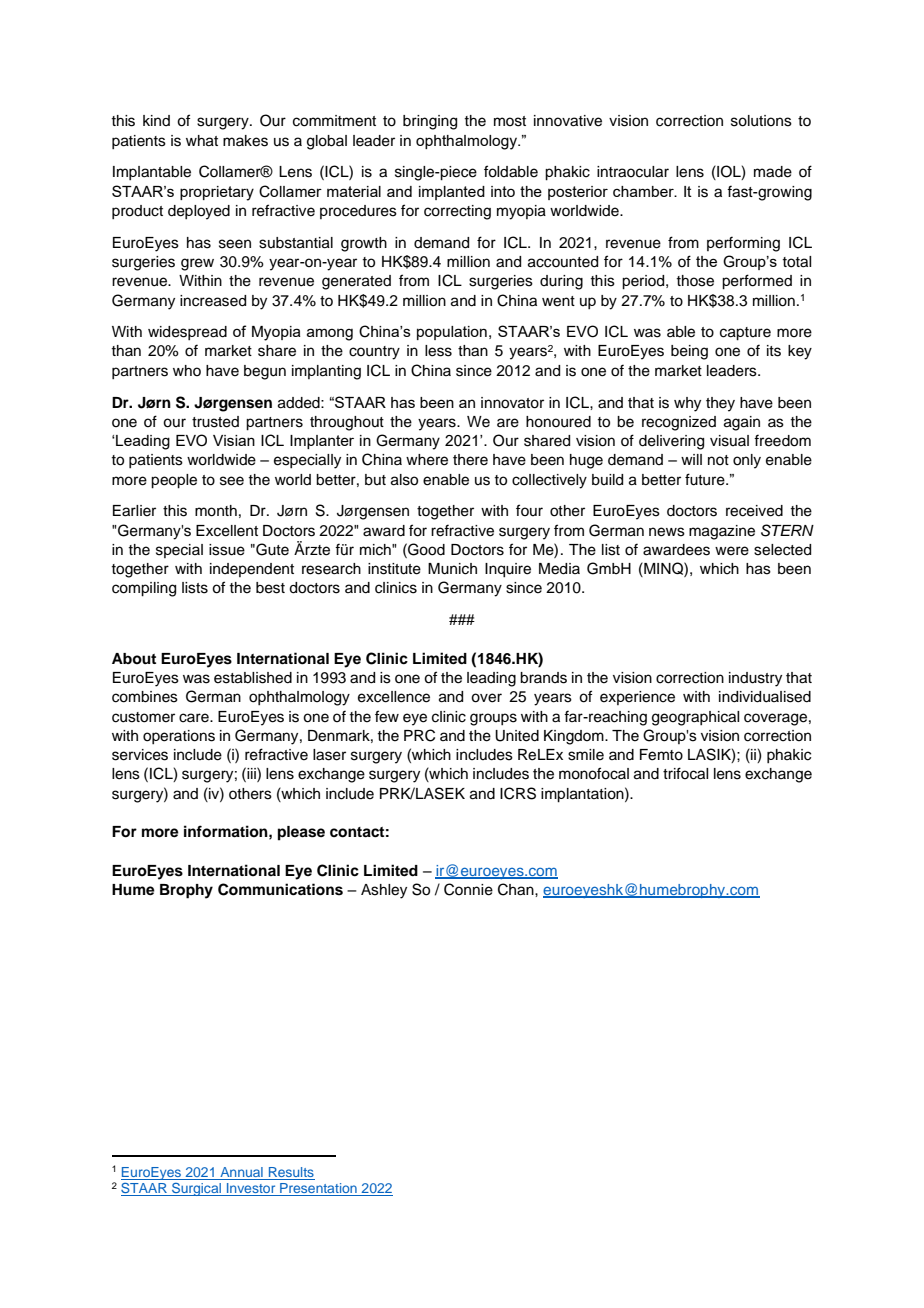  What do you see at coordinates (280, 889) in the screenshot?
I see `Communications` at bounding box center [280, 889].
